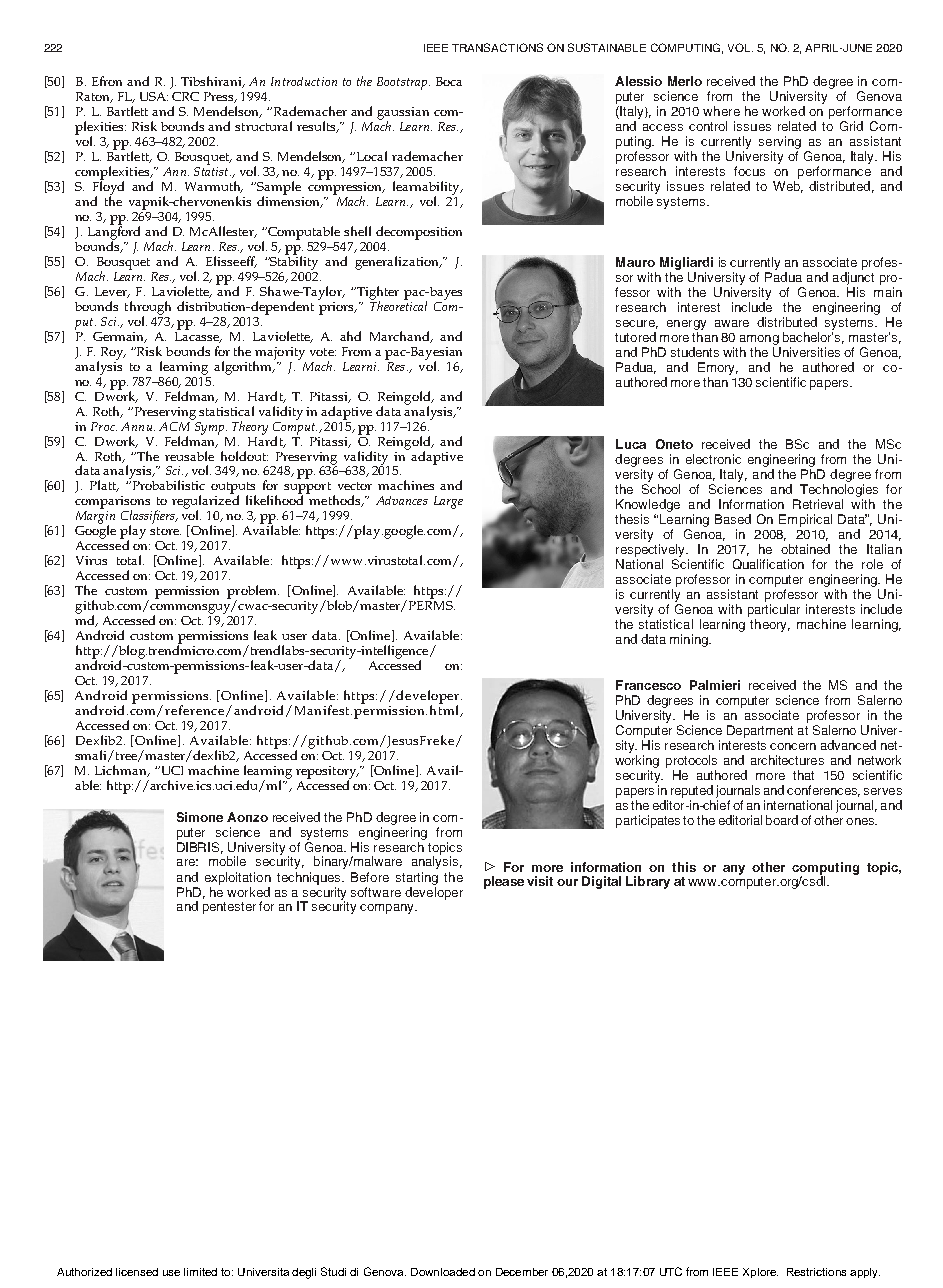 The height and width of the screenshot is (1288, 943). What do you see at coordinates (721, 111) in the screenshot?
I see `where` at bounding box center [721, 111].
